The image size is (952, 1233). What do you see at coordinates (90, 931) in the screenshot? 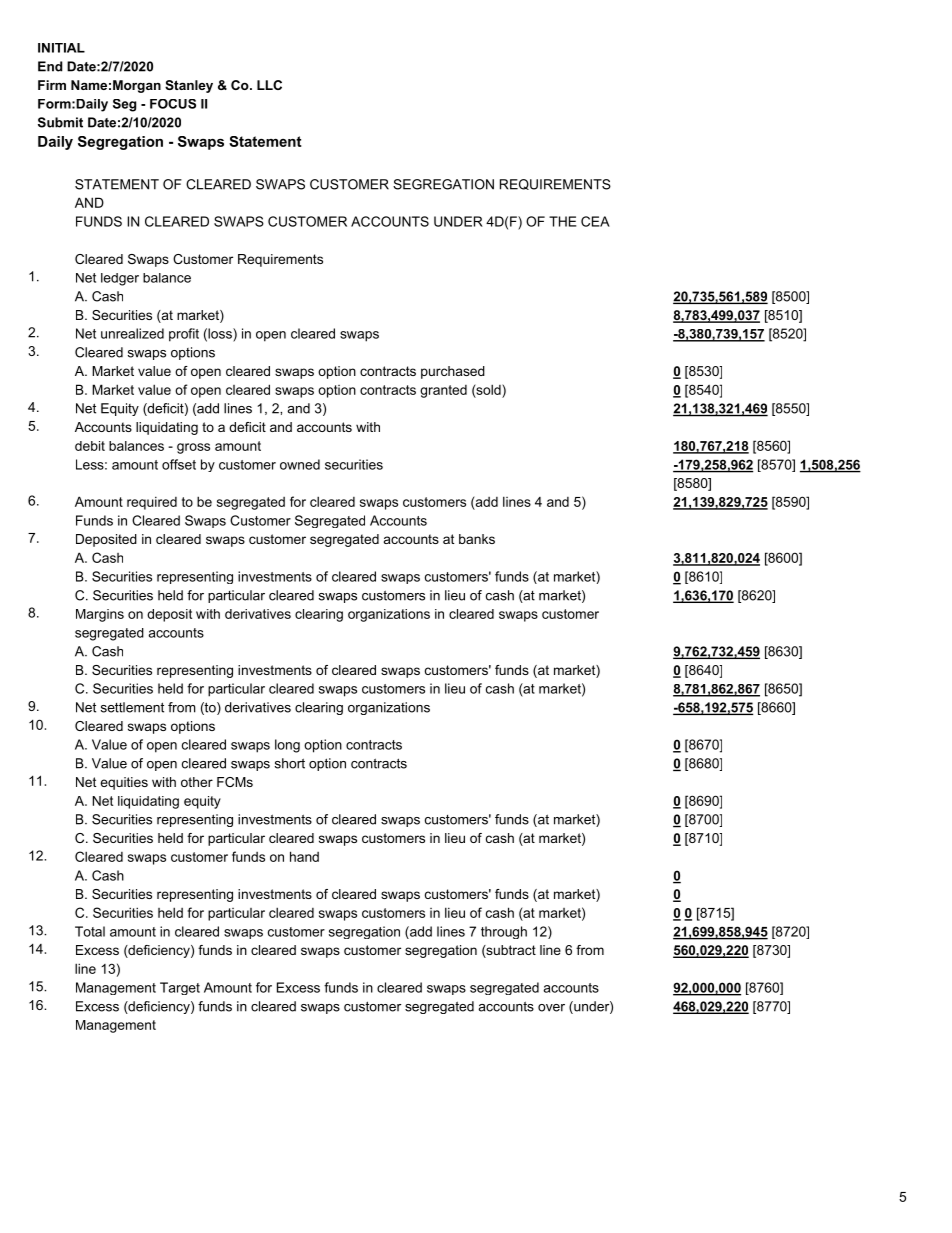
I see `Total` at bounding box center [90, 931].
